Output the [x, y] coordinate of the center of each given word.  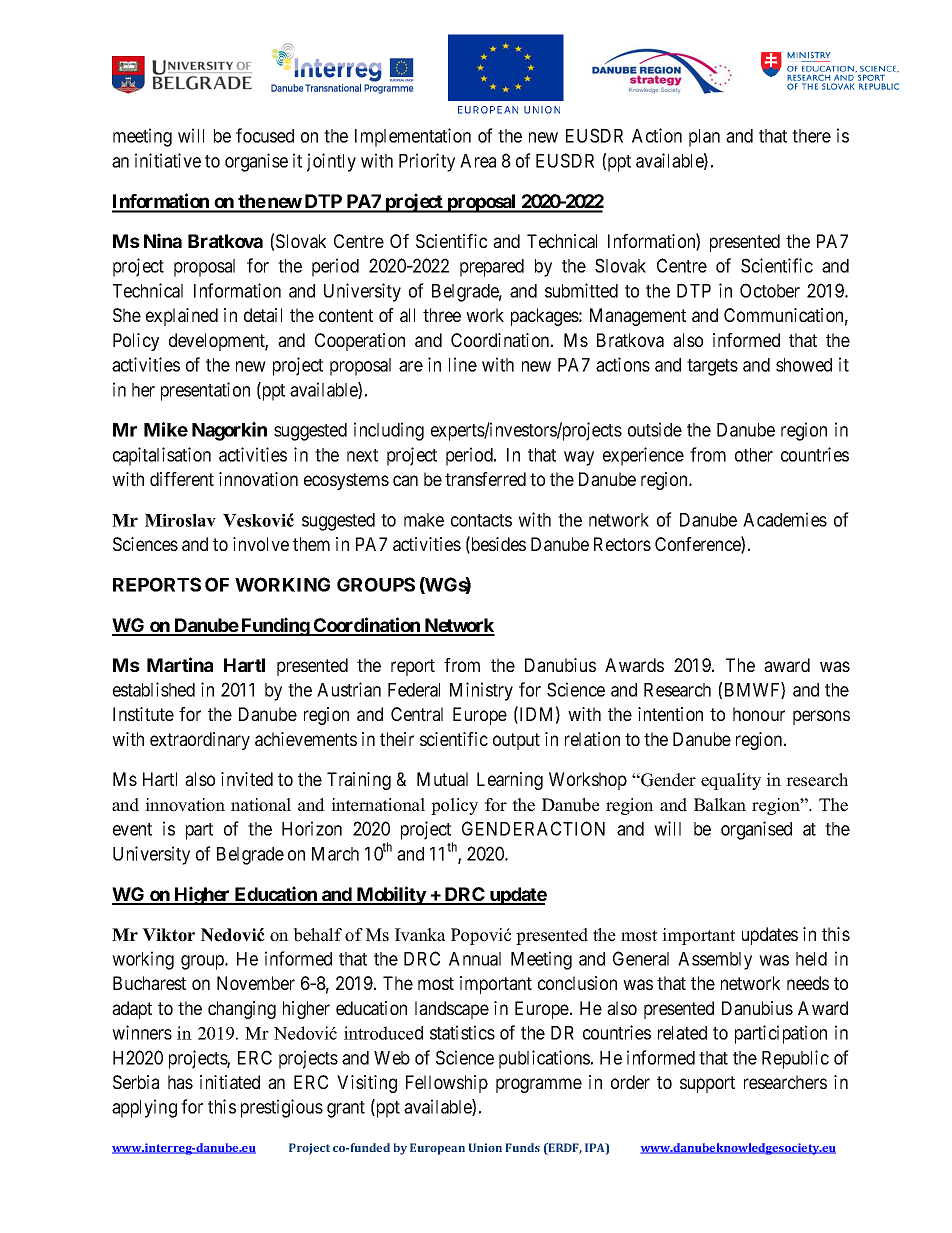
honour [759, 714]
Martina [180, 664]
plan [704, 138]
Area [478, 161]
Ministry [481, 691]
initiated [230, 1082]
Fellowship [447, 1084]
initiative [168, 160]
